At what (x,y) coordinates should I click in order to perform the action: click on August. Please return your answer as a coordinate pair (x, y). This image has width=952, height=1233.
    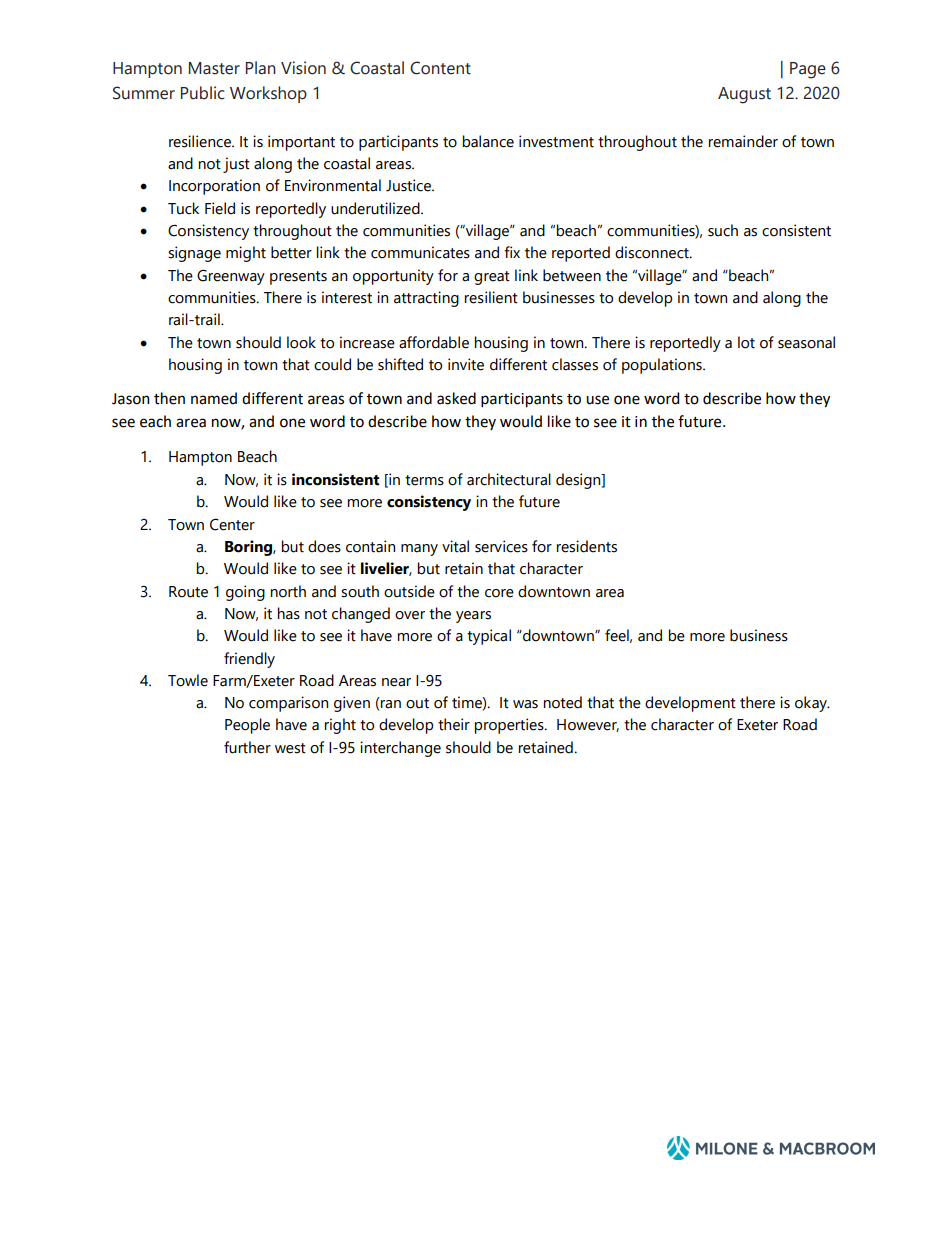
    Looking at the image, I should click on (744, 95).
